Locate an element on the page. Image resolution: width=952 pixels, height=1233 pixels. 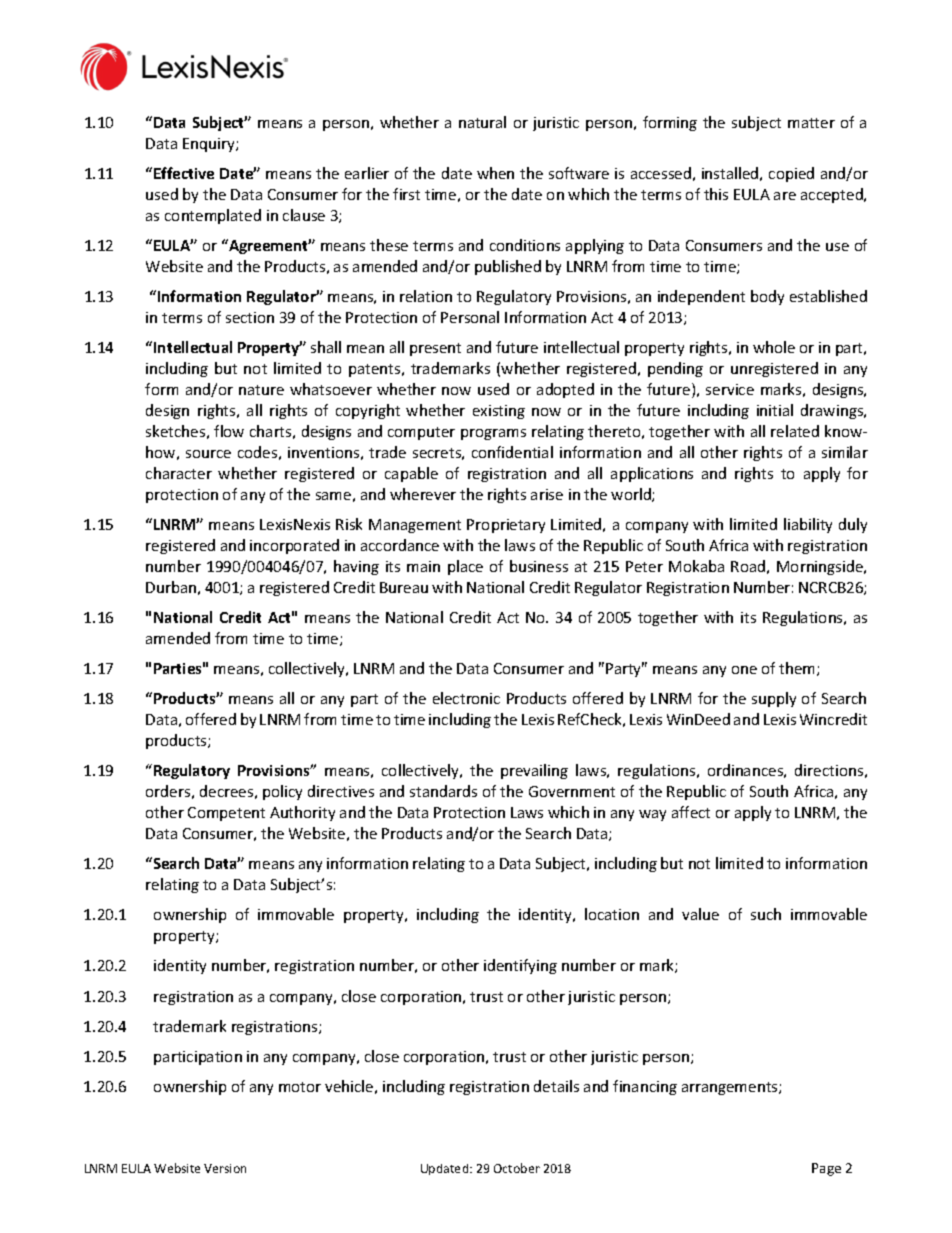
when is located at coordinates (495, 173).
